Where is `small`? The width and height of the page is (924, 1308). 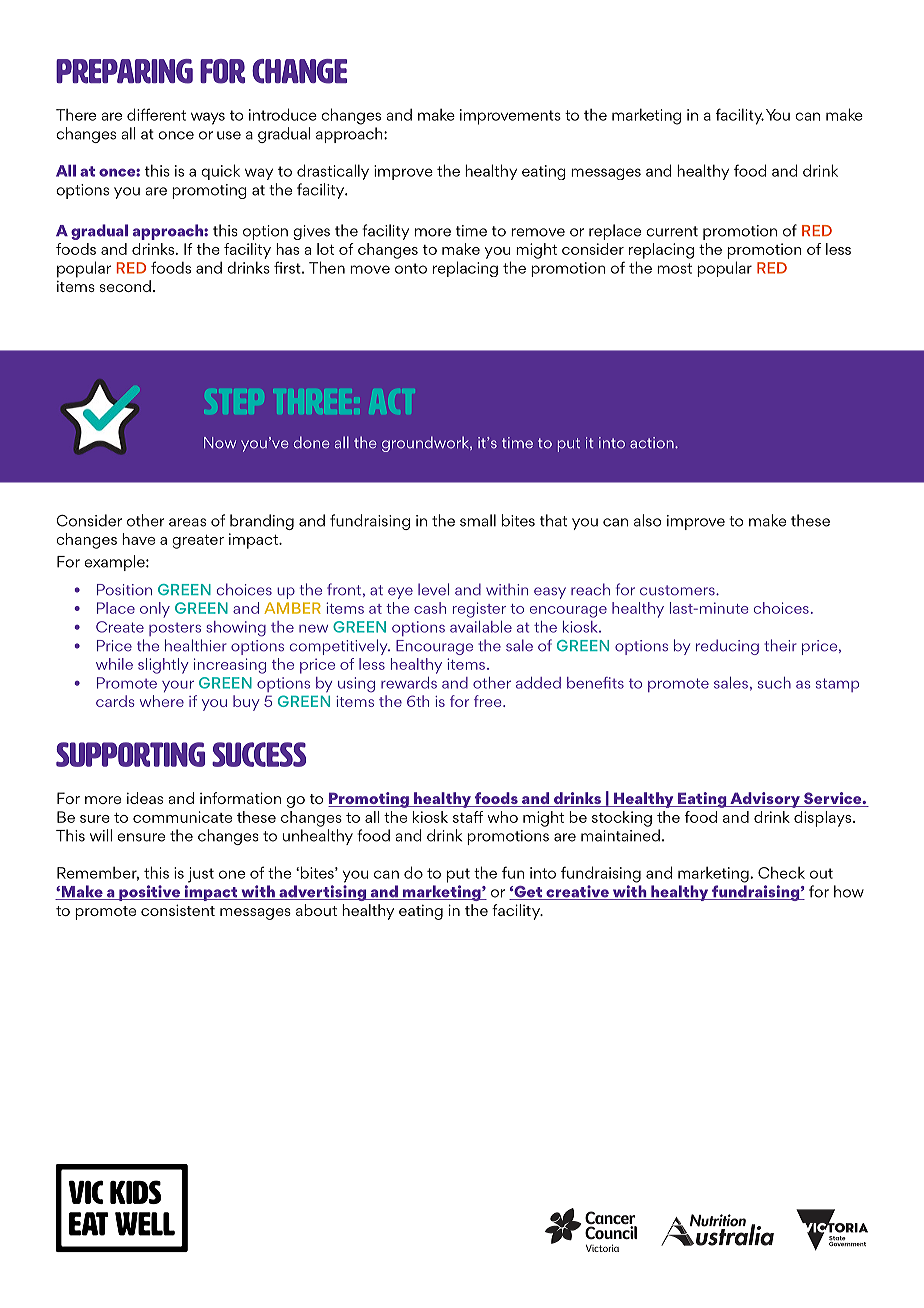
small is located at coordinates (478, 520).
